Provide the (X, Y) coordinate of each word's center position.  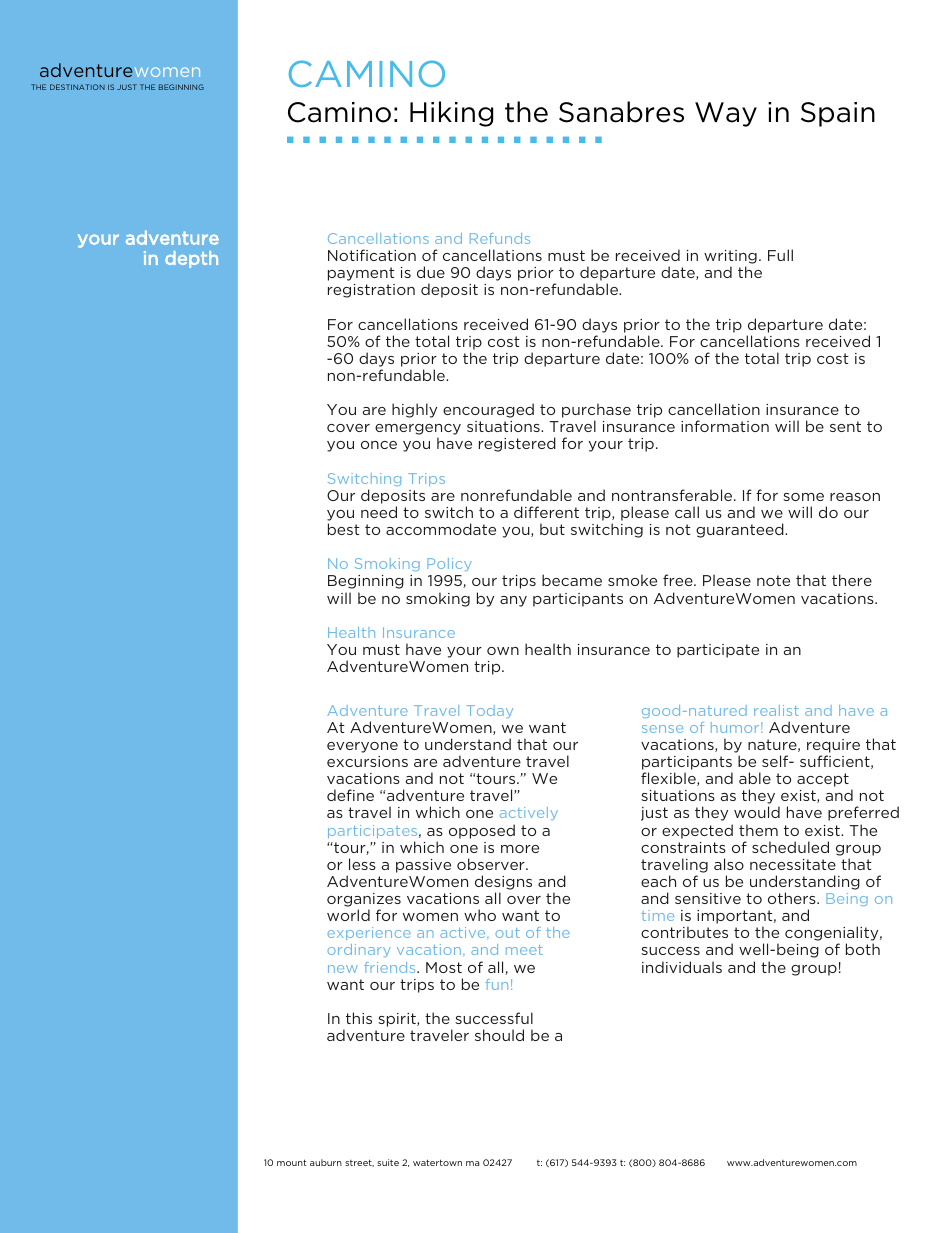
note (773, 580)
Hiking (451, 114)
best (344, 529)
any (513, 601)
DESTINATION (77, 87)
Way (726, 114)
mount (292, 1162)
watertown (437, 1162)
